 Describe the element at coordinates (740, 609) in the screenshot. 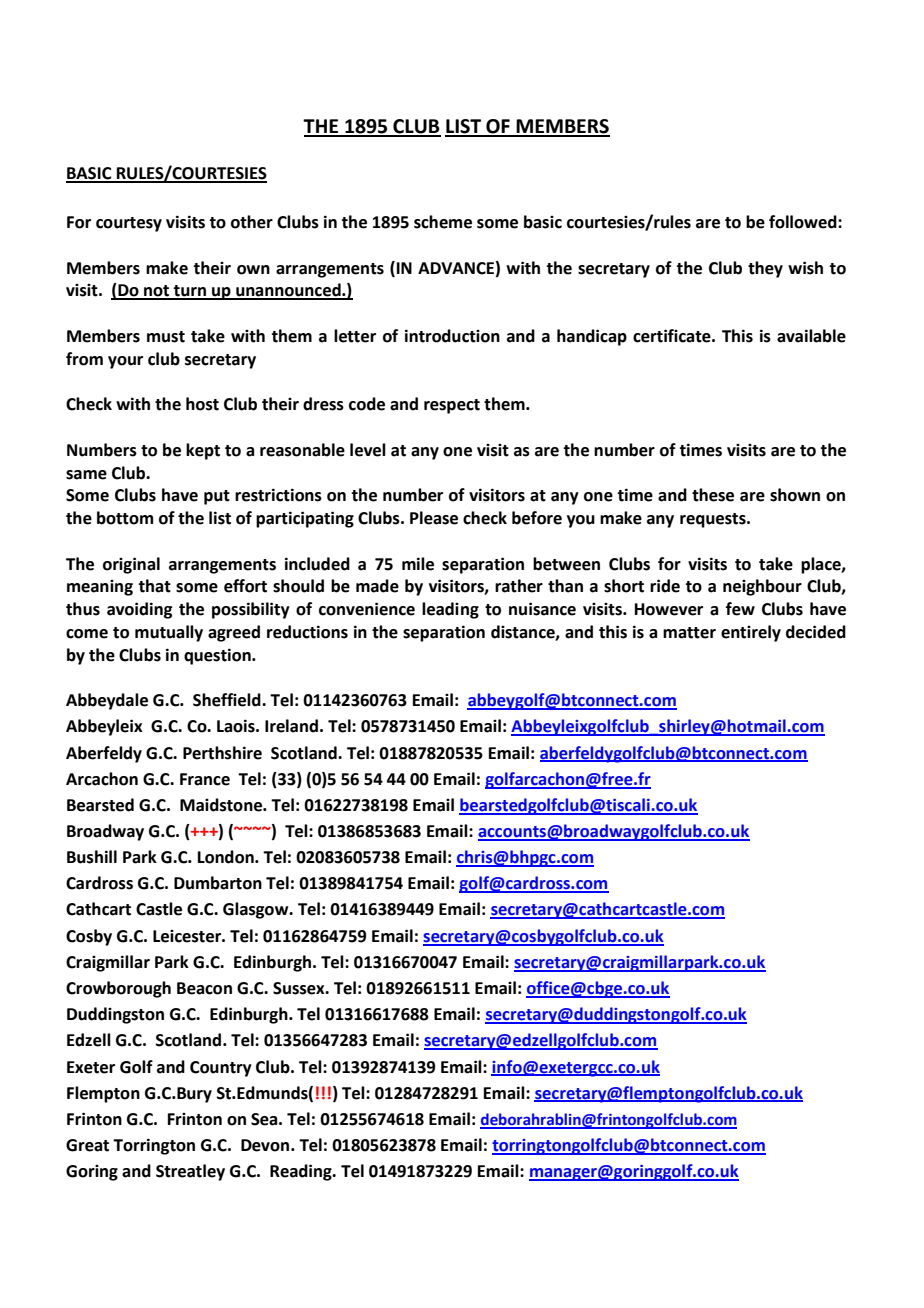

I see `few` at that location.
